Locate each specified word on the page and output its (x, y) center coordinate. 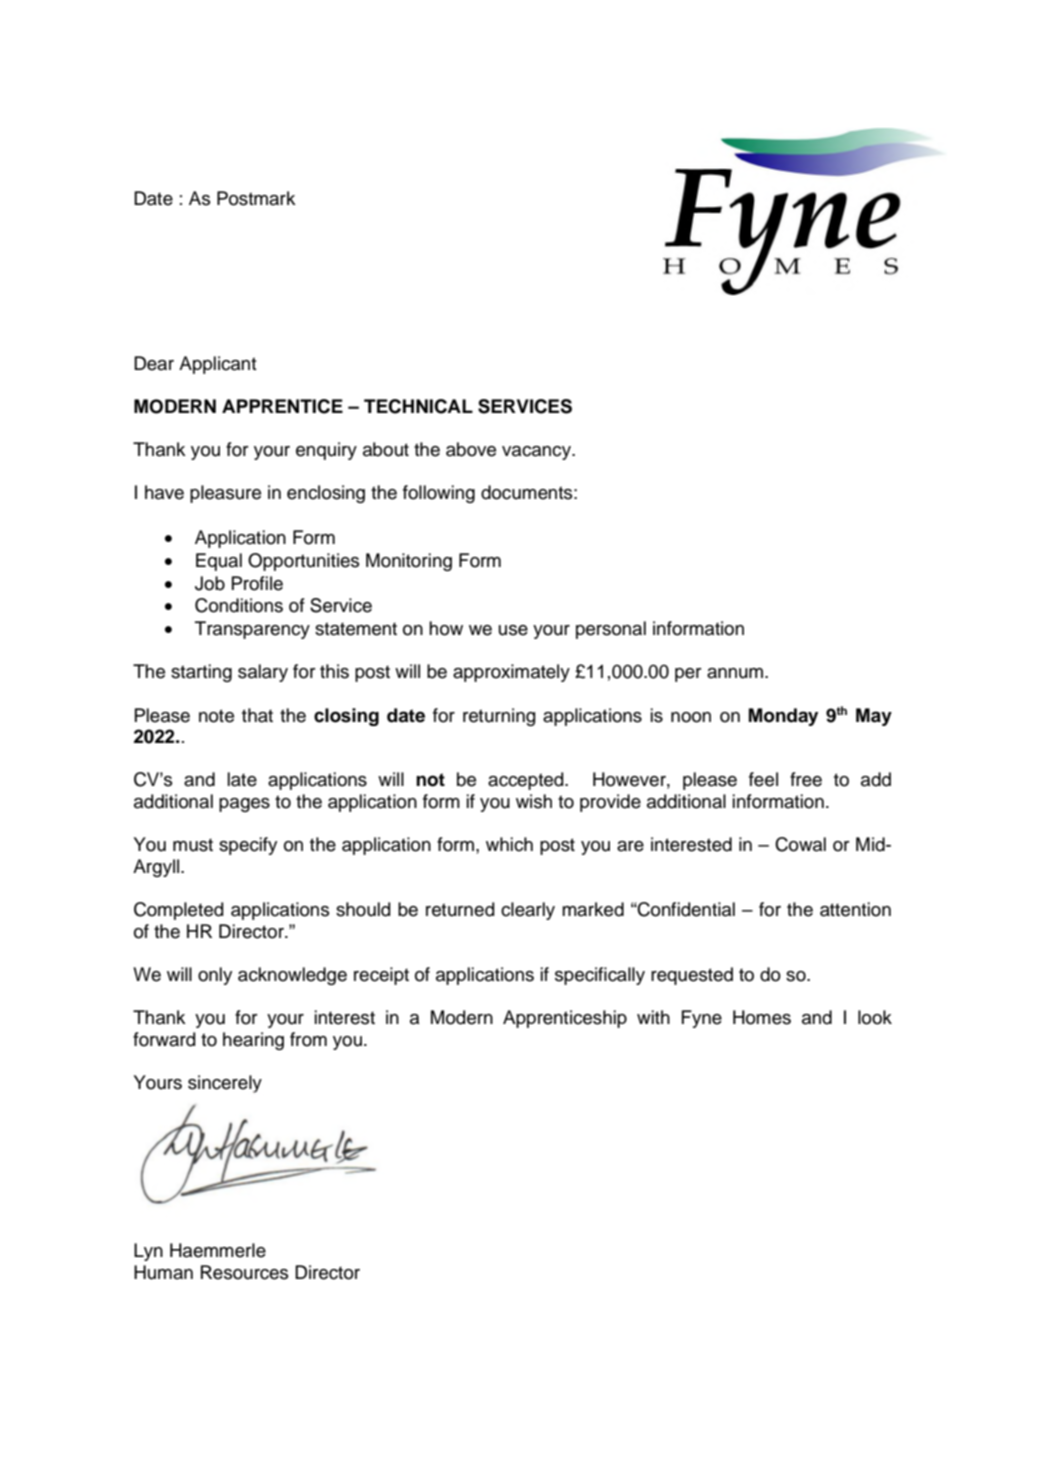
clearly (528, 911)
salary (263, 673)
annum (735, 673)
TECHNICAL (418, 406)
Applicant (218, 365)
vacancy (537, 453)
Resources (244, 1272)
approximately (511, 673)
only (215, 976)
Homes (762, 1017)
